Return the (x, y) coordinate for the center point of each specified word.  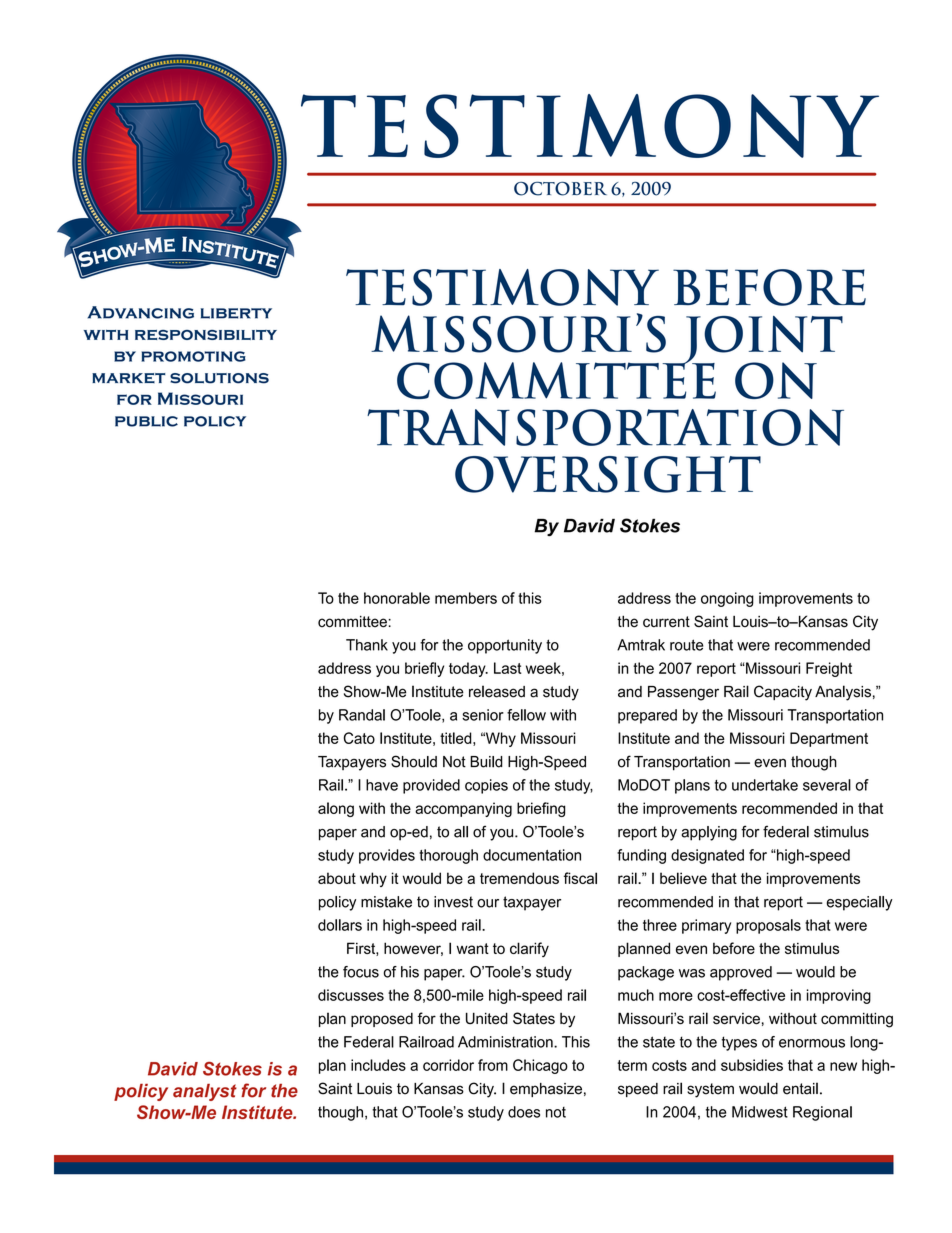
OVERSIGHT (608, 474)
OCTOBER (560, 189)
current (666, 622)
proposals (768, 926)
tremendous (519, 878)
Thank (367, 645)
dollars (340, 925)
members (466, 598)
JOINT (762, 341)
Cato (359, 738)
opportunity (505, 646)
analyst (205, 1092)
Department (829, 739)
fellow (526, 715)
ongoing (727, 599)
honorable (397, 598)
